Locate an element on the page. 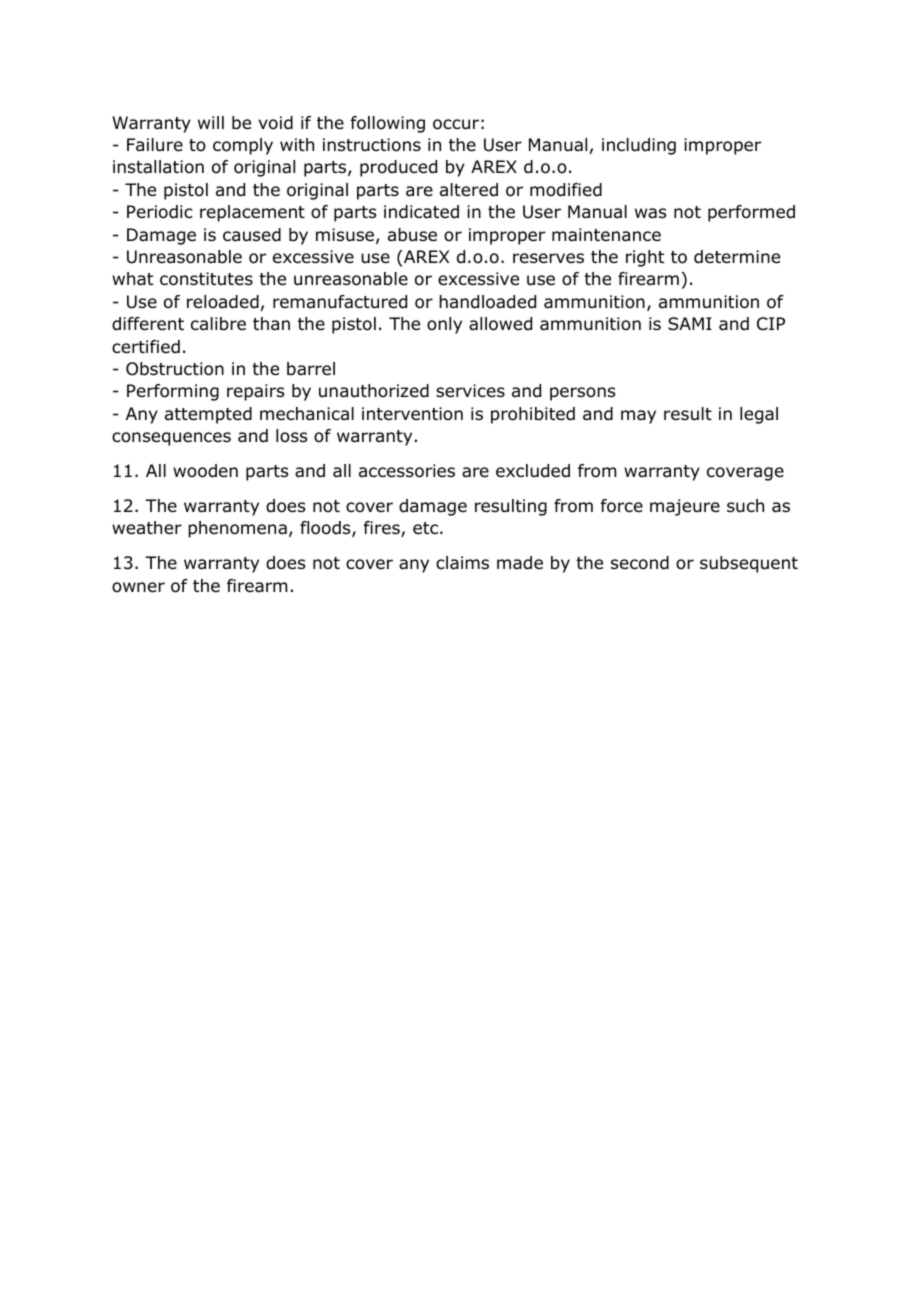 The width and height of the page is (924, 1308). including is located at coordinates (639, 146).
